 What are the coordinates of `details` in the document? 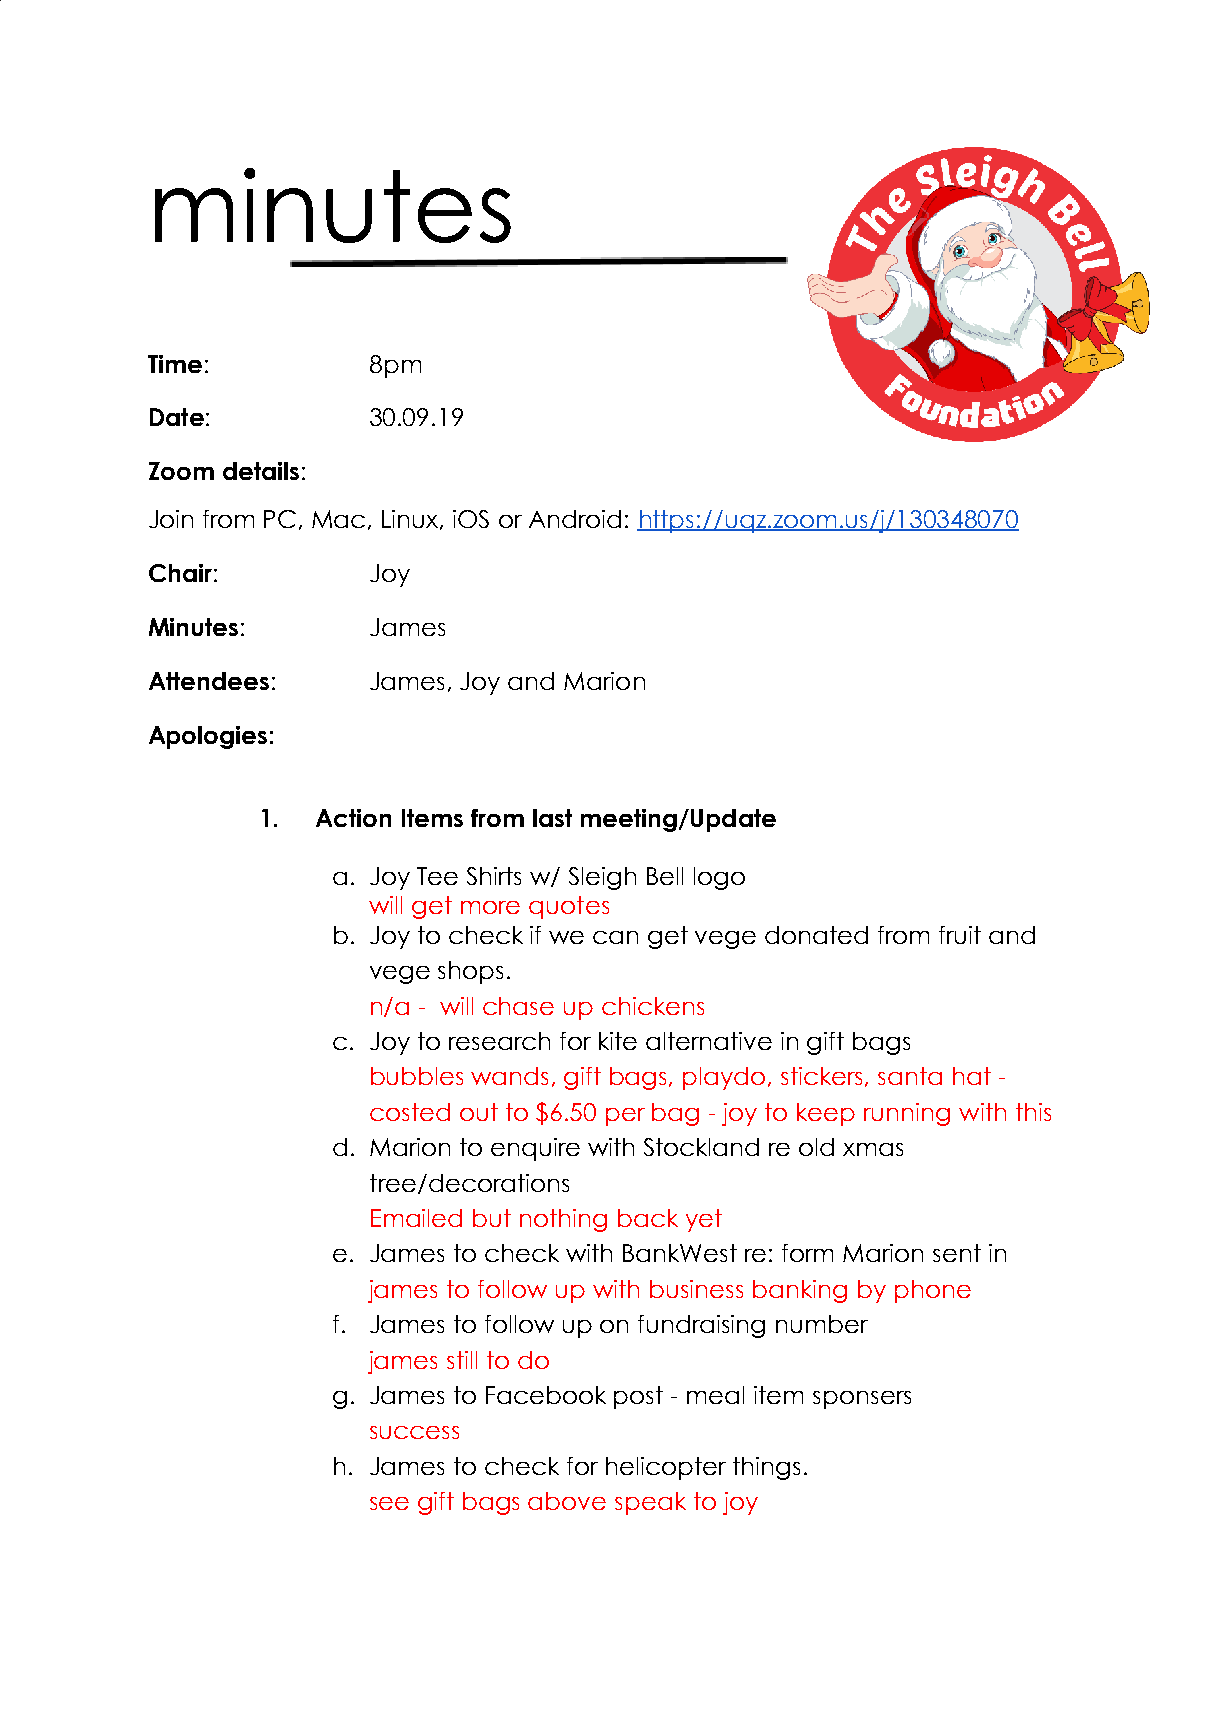 It's located at (261, 471).
